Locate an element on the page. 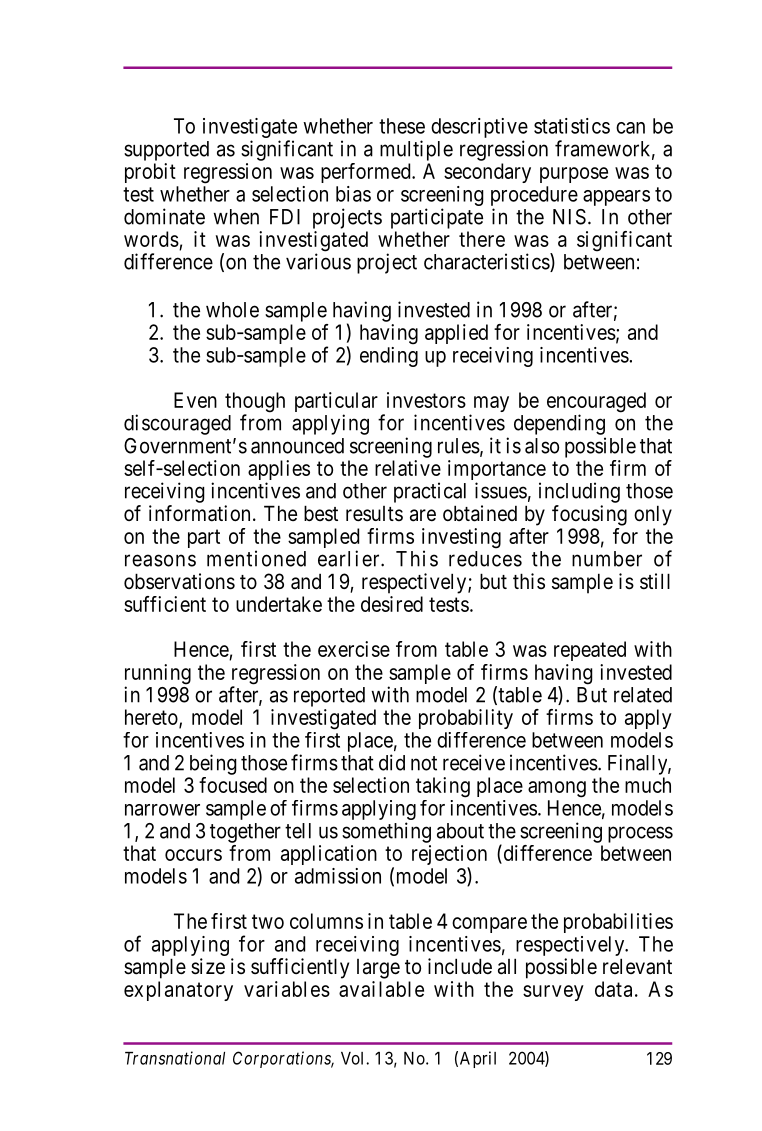  number is located at coordinates (607, 559).
